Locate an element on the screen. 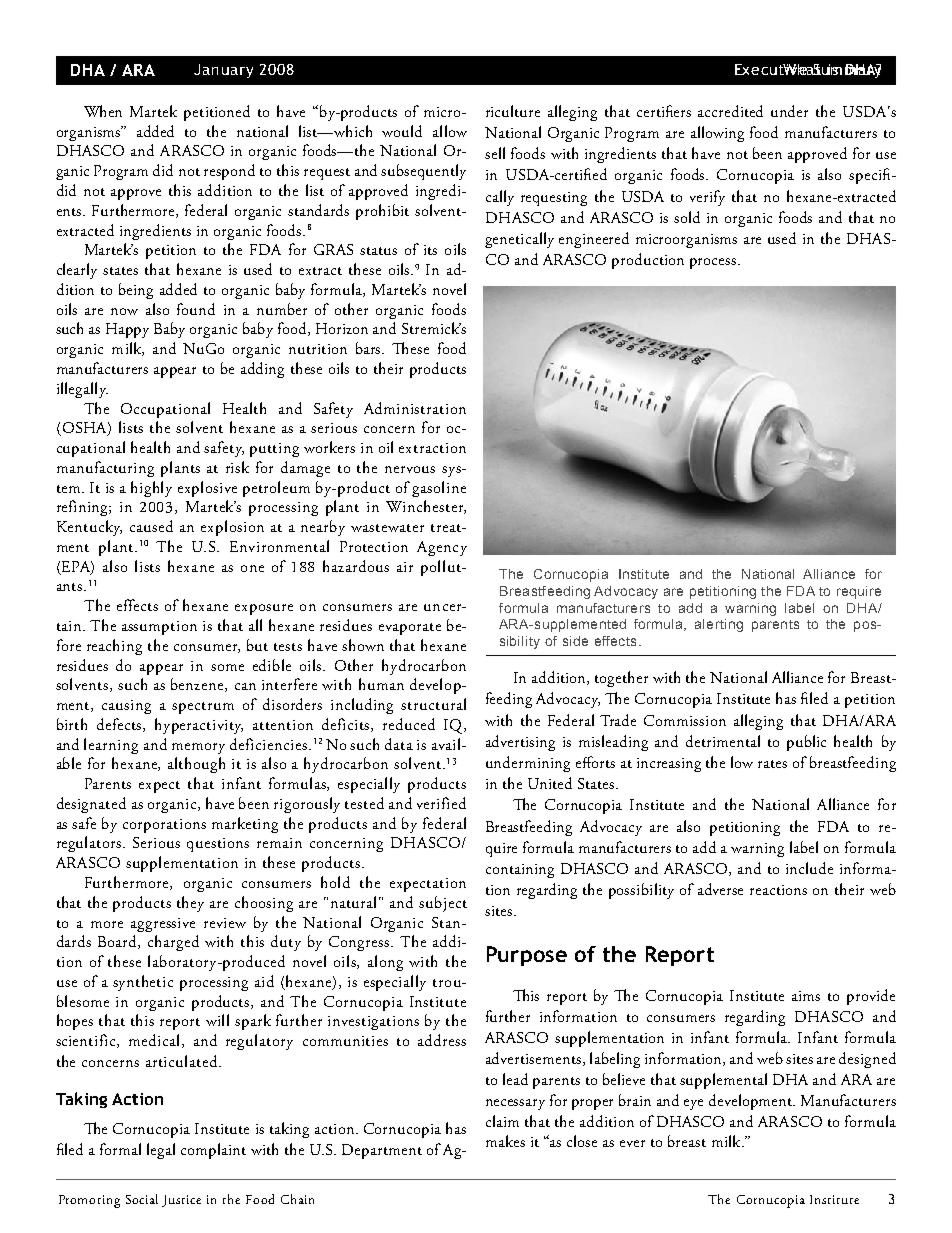 The height and width of the screenshot is (1233, 952). alerting is located at coordinates (719, 625).
